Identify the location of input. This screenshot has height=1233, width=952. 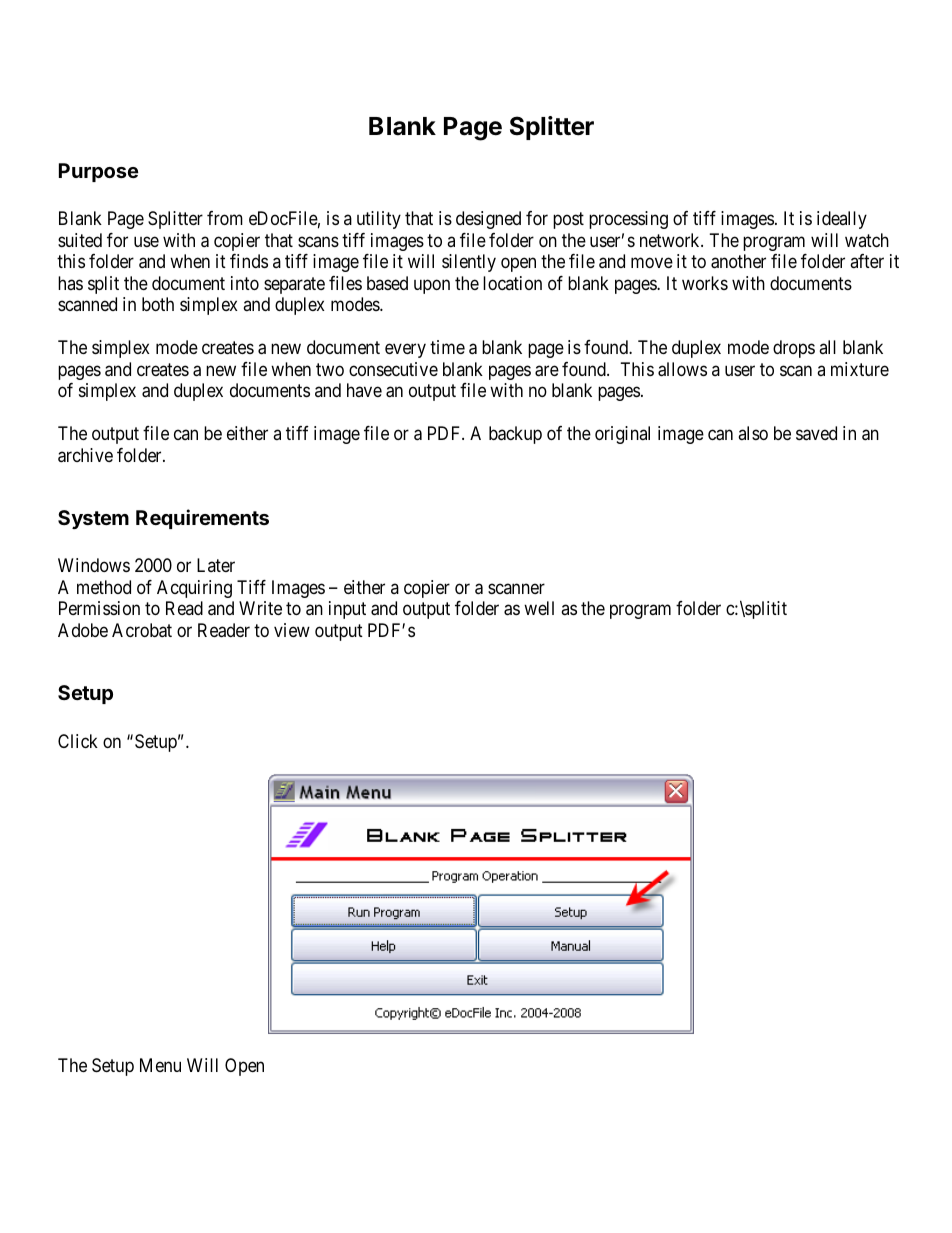
(347, 610).
